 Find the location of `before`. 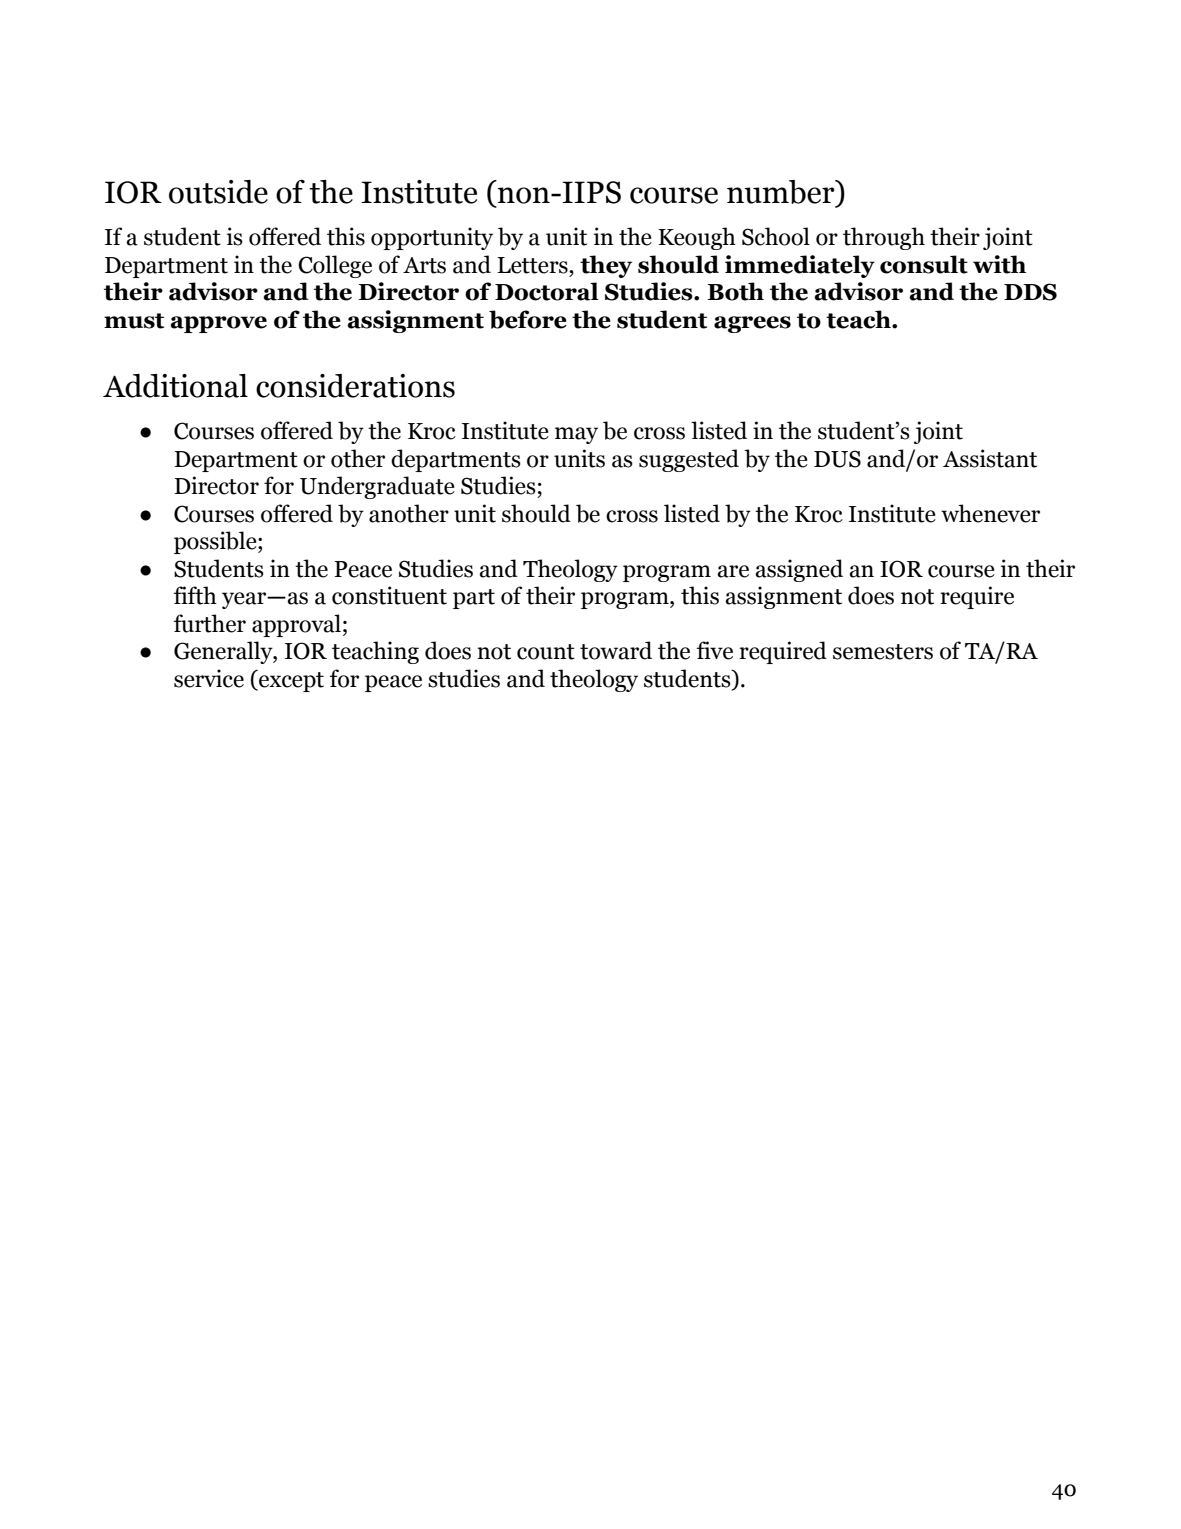

before is located at coordinates (528, 319).
